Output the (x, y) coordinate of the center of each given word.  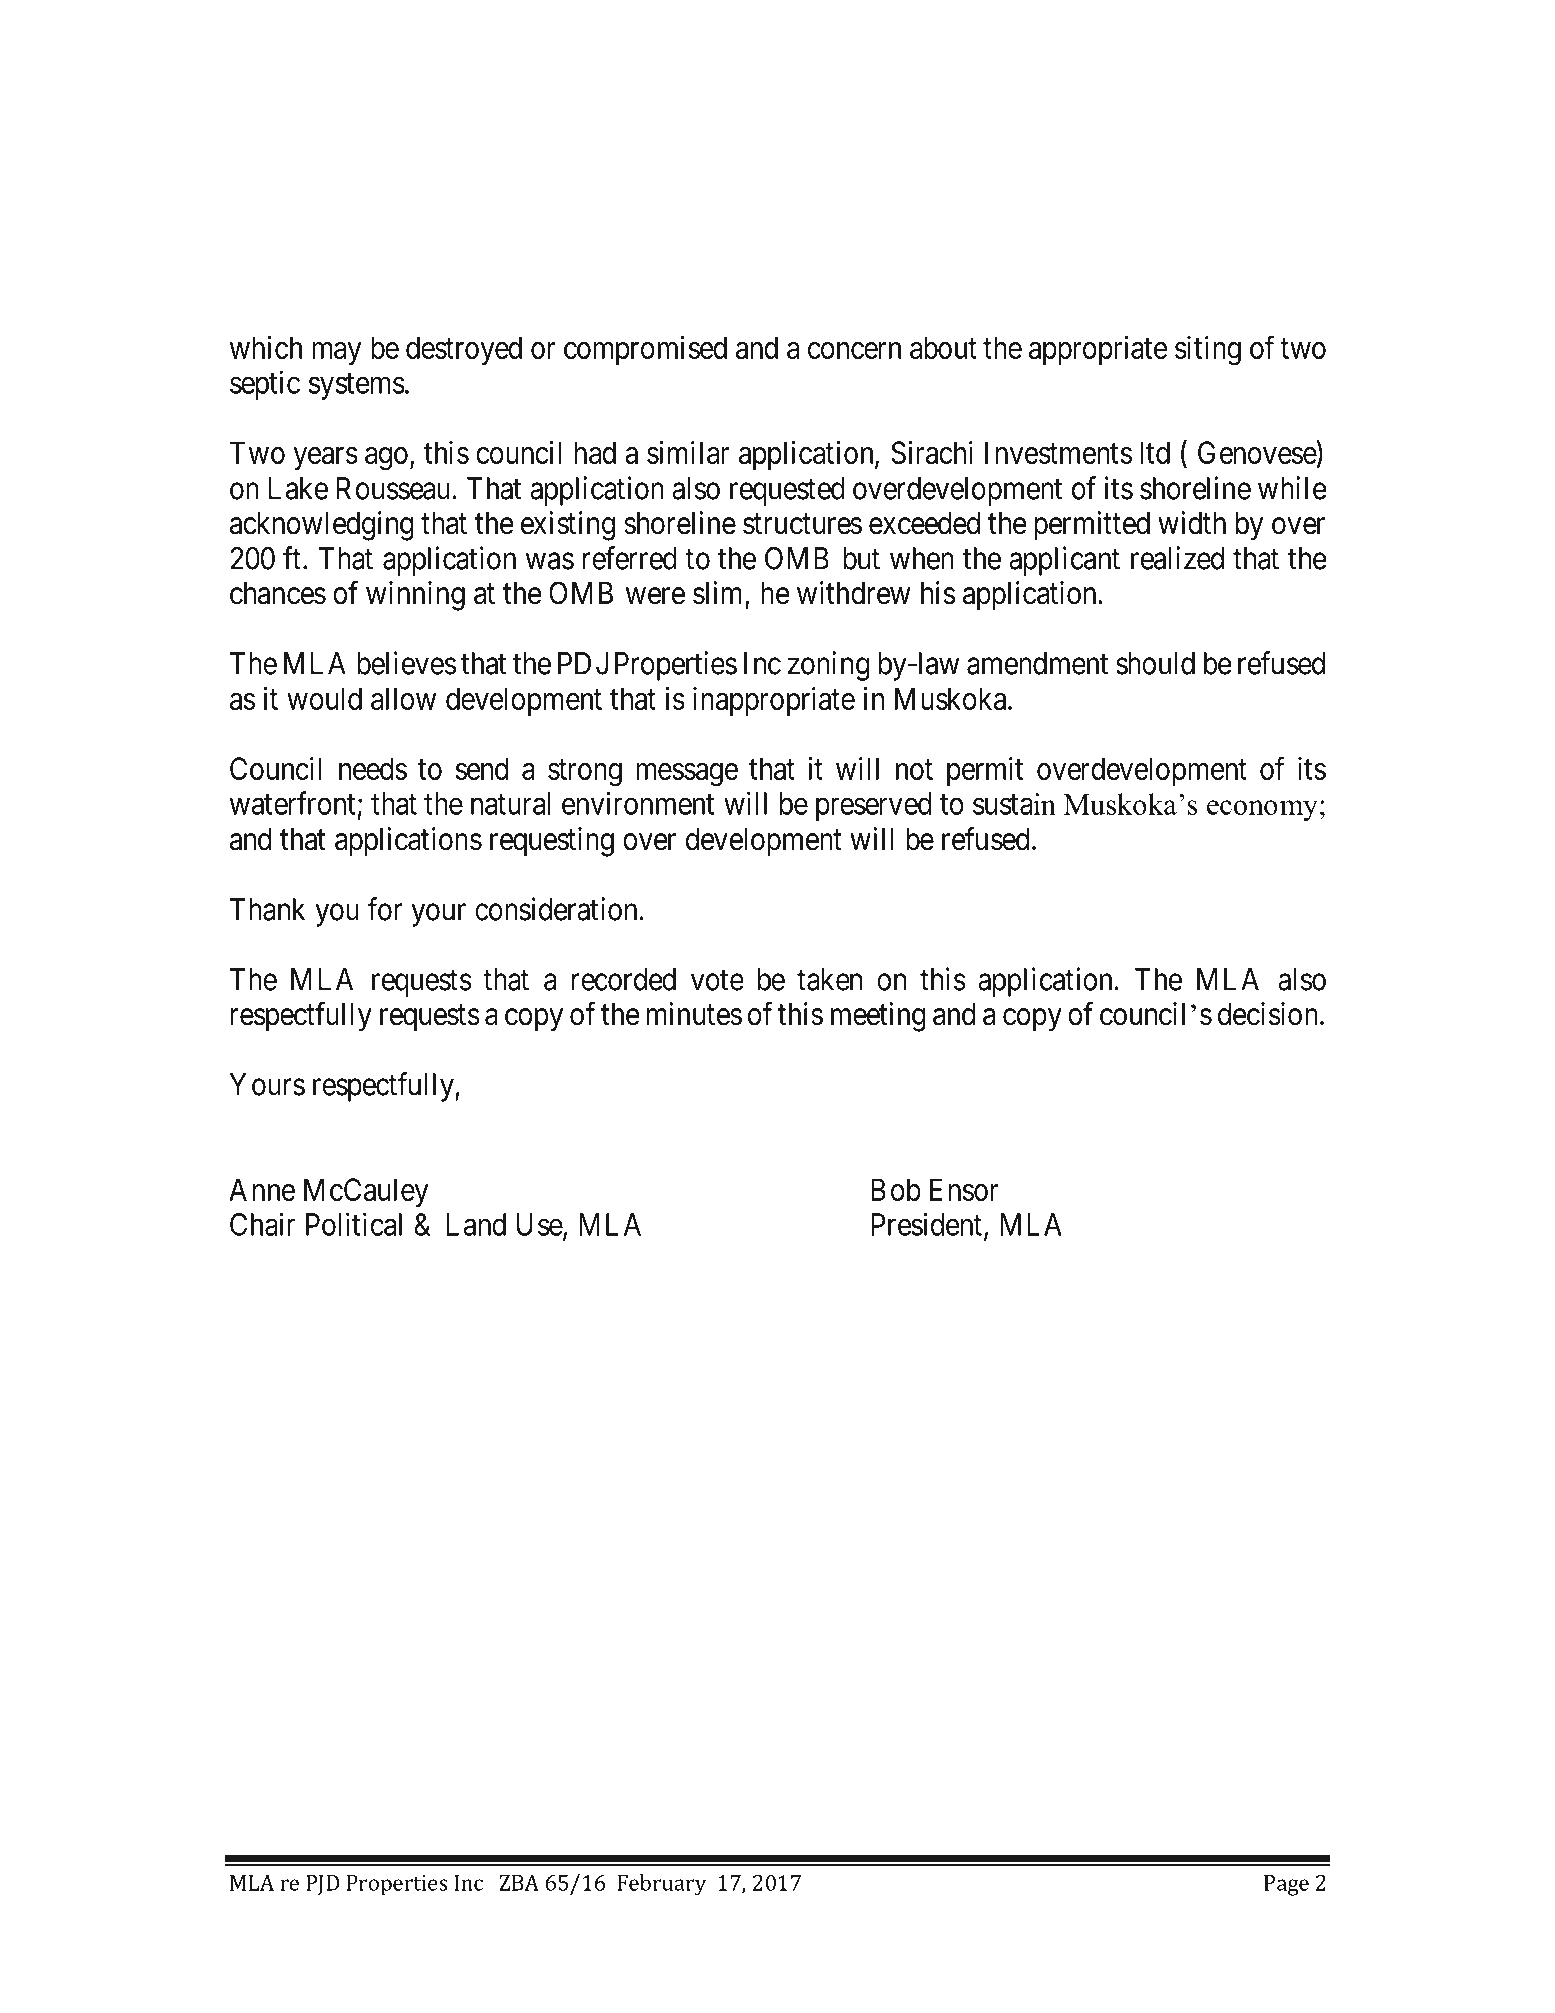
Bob (896, 1189)
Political (354, 1224)
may (337, 353)
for (384, 909)
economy (1262, 810)
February (661, 1885)
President (926, 1224)
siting (1208, 351)
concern (854, 350)
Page (1286, 1885)
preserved (874, 806)
